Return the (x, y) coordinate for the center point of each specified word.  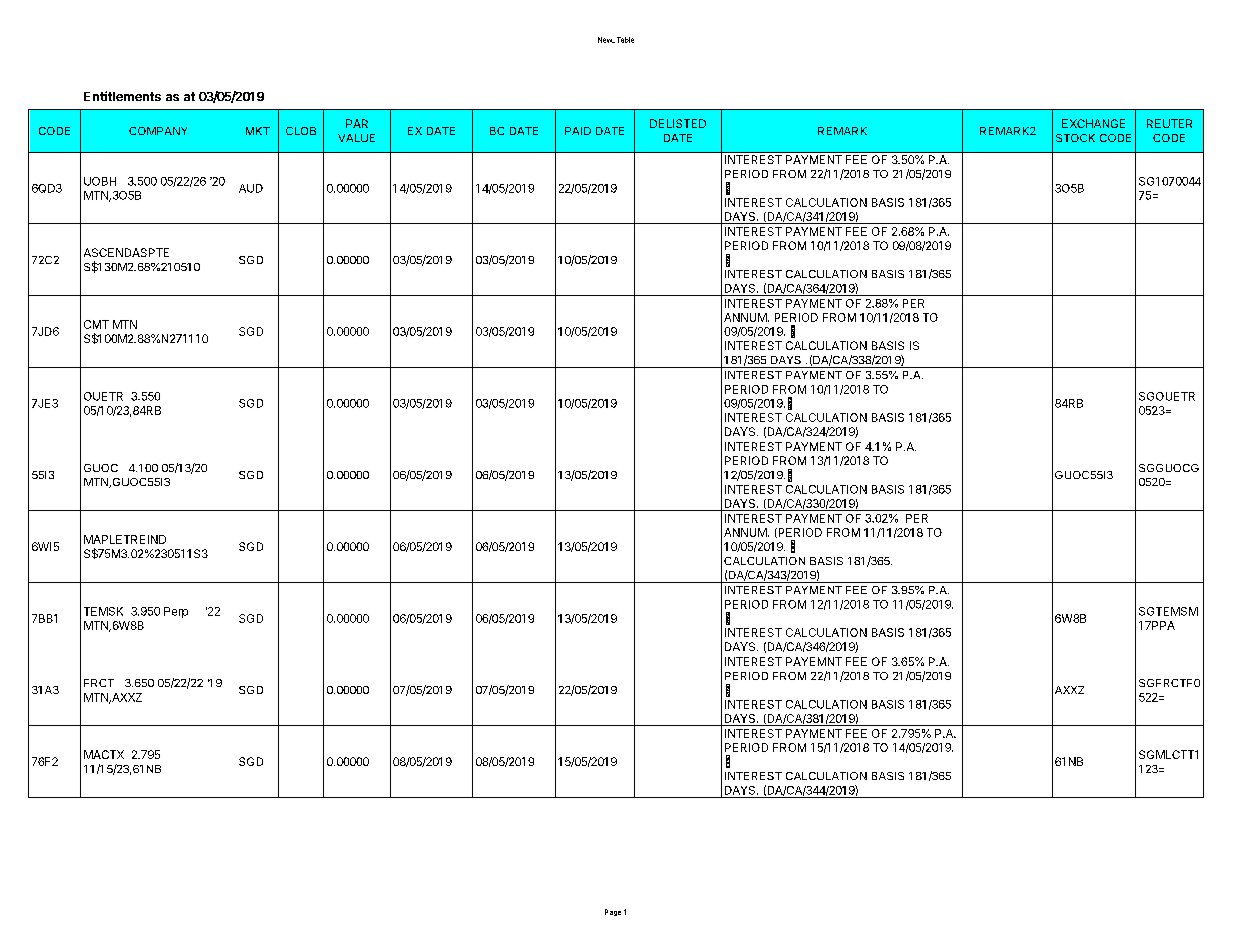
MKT (258, 131)
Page (613, 912)
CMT (96, 324)
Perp (176, 612)
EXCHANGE (1093, 123)
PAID (578, 131)
